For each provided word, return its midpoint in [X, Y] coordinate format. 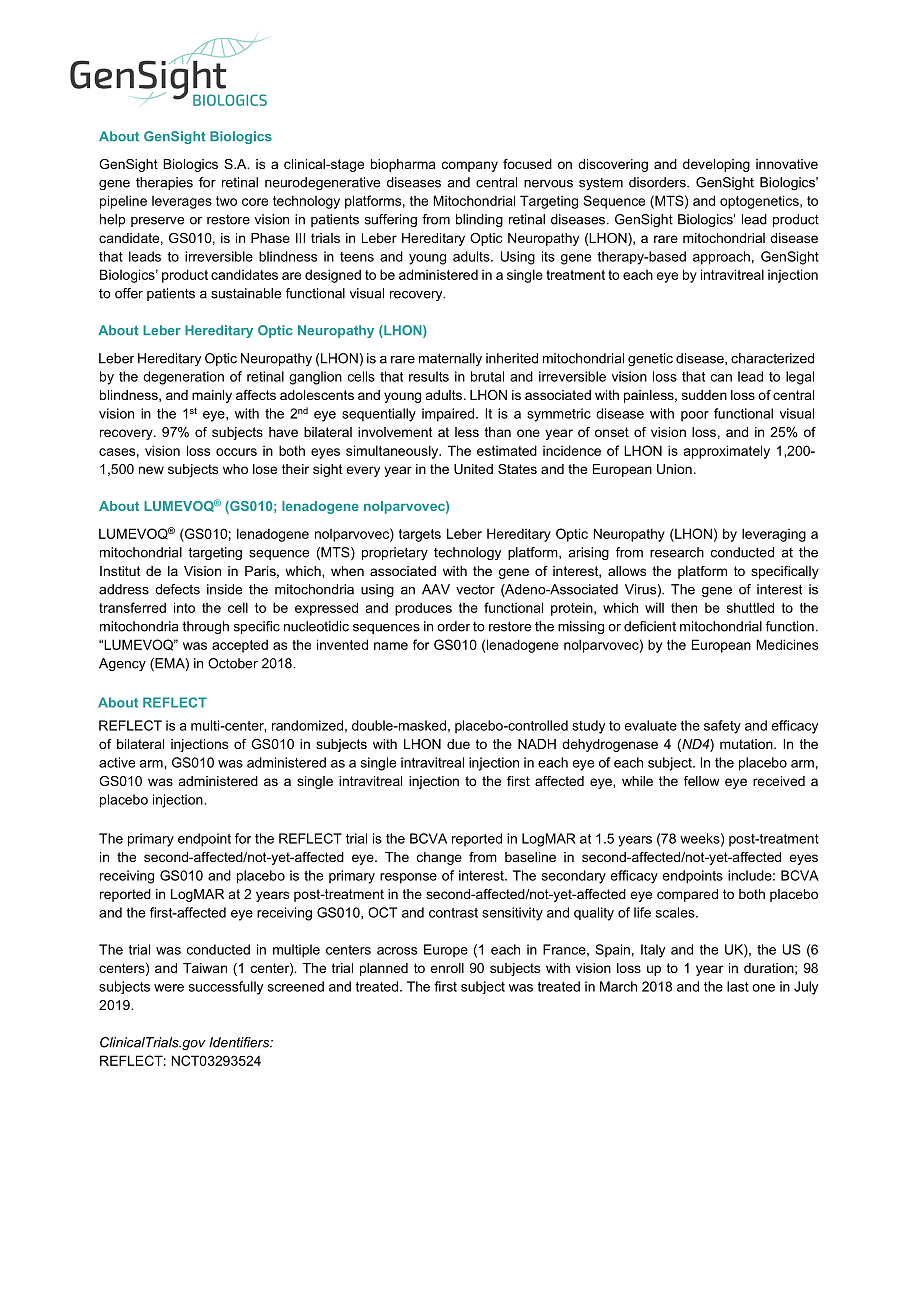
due [458, 744]
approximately [727, 452]
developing [716, 165]
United [473, 469]
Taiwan [205, 968]
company [470, 166]
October [233, 663]
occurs [236, 452]
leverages [182, 202]
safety [722, 727]
